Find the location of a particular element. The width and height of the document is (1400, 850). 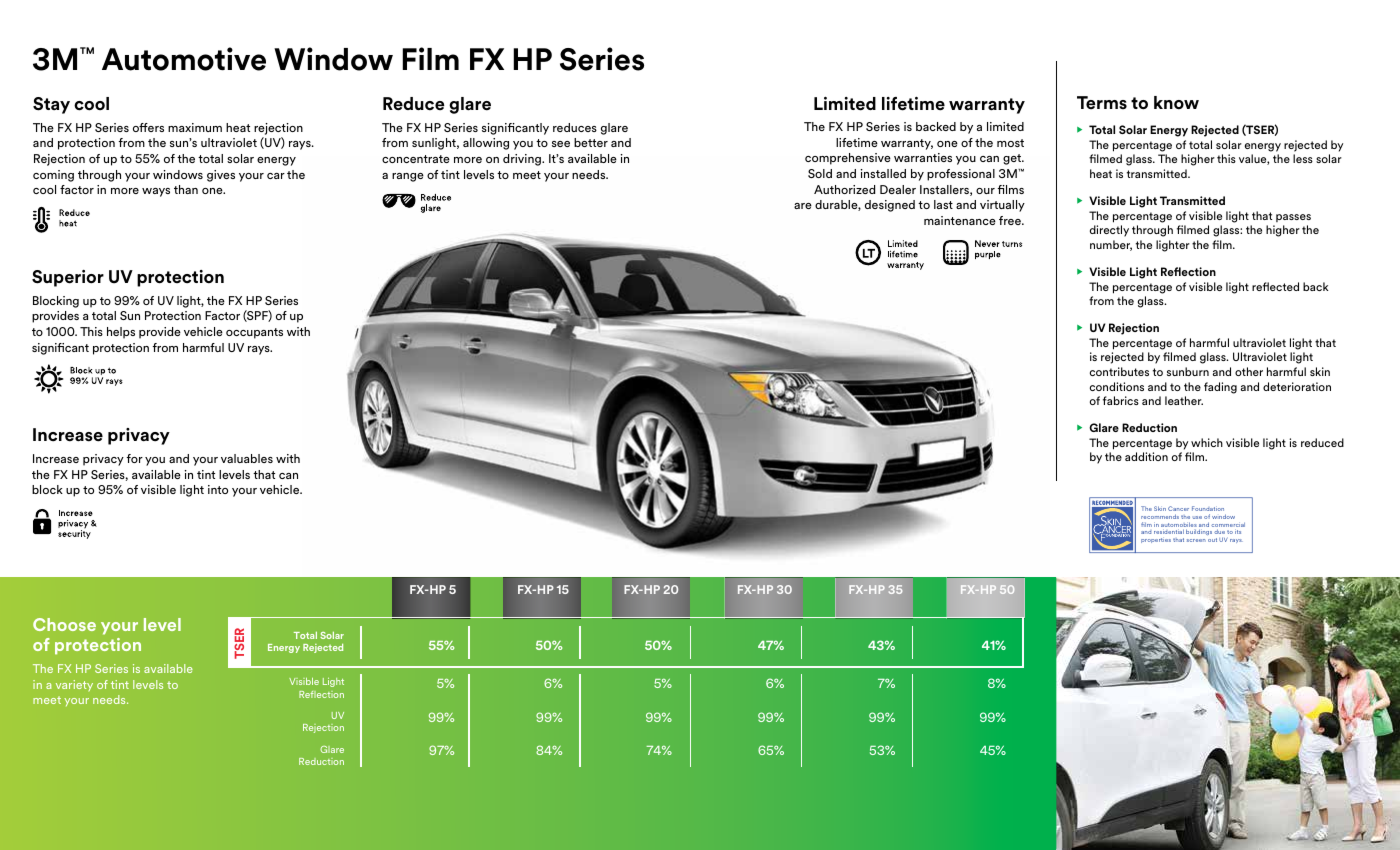

occupants is located at coordinates (254, 333).
